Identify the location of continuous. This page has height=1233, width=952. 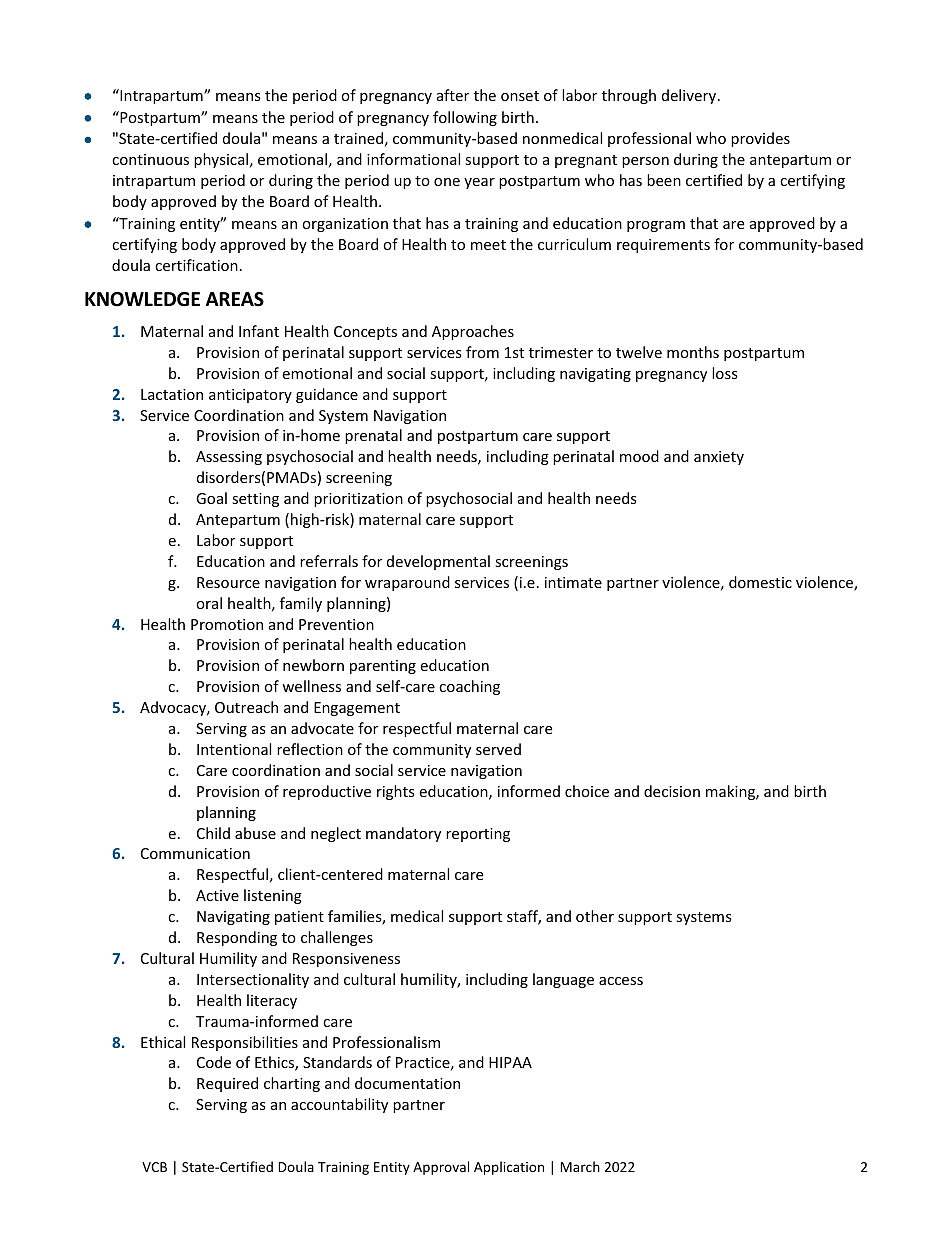
(150, 159).
